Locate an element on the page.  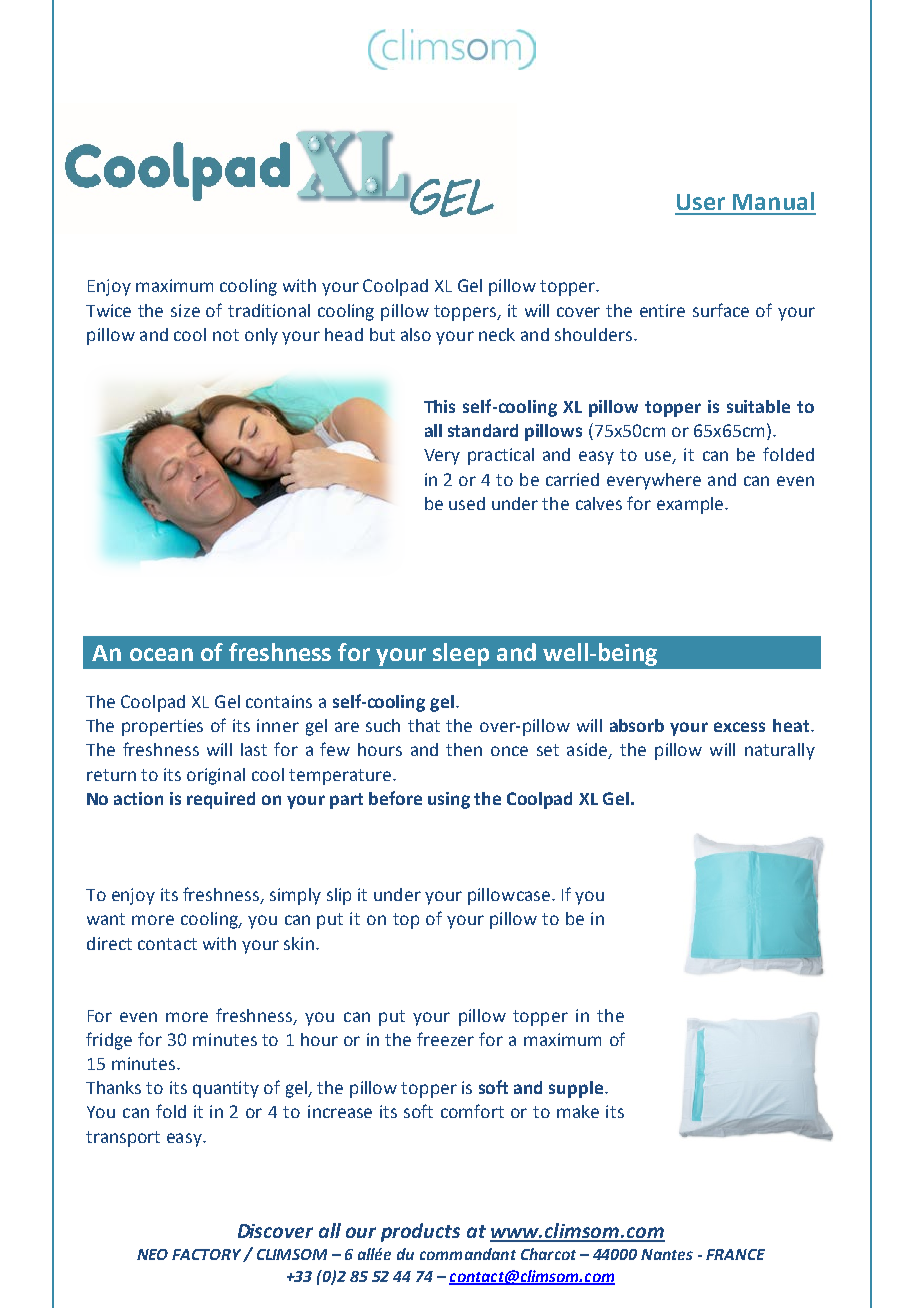
ocean is located at coordinates (161, 654).
